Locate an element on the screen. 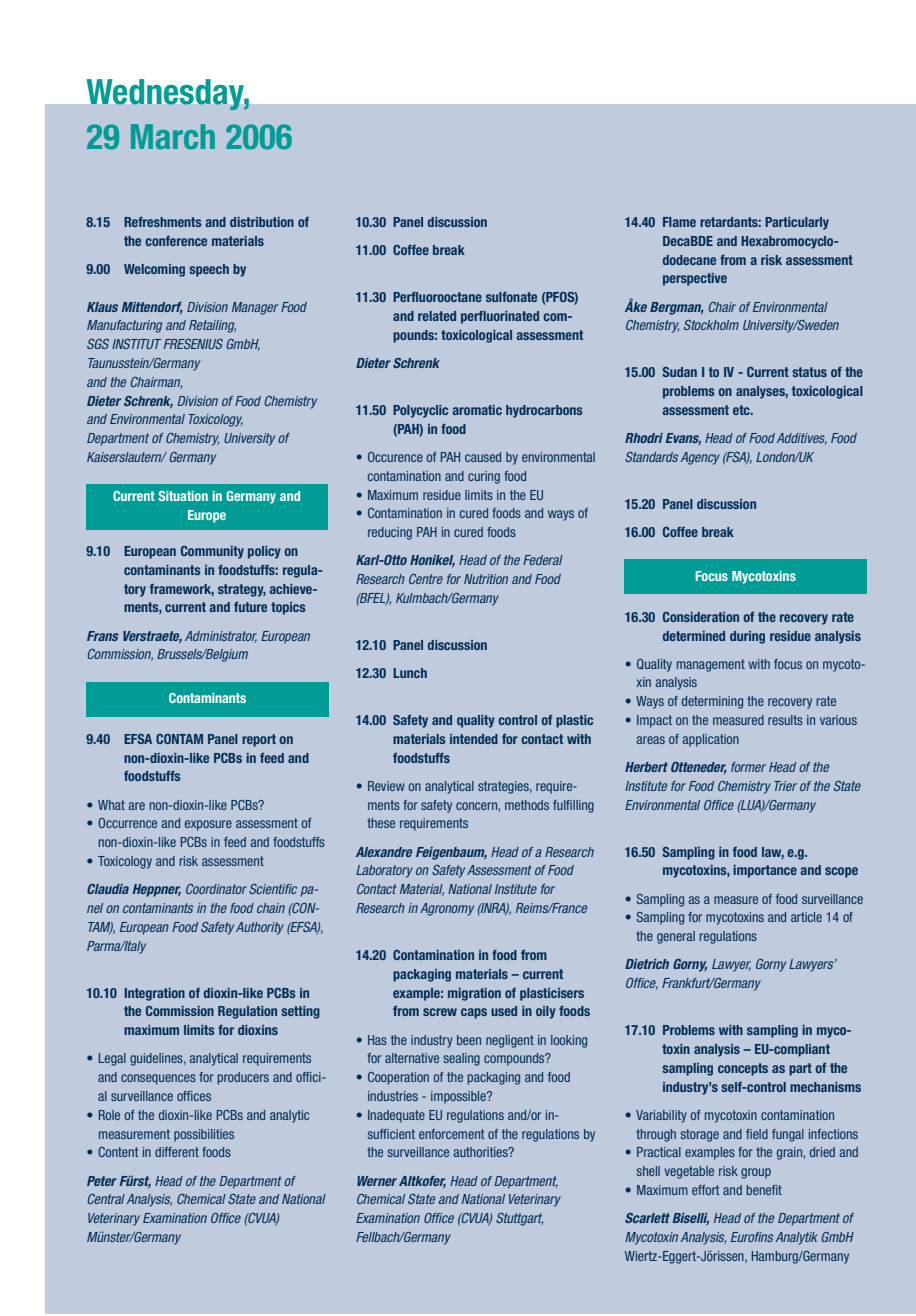 This screenshot has height=1316, width=916. Lunch is located at coordinates (410, 673).
